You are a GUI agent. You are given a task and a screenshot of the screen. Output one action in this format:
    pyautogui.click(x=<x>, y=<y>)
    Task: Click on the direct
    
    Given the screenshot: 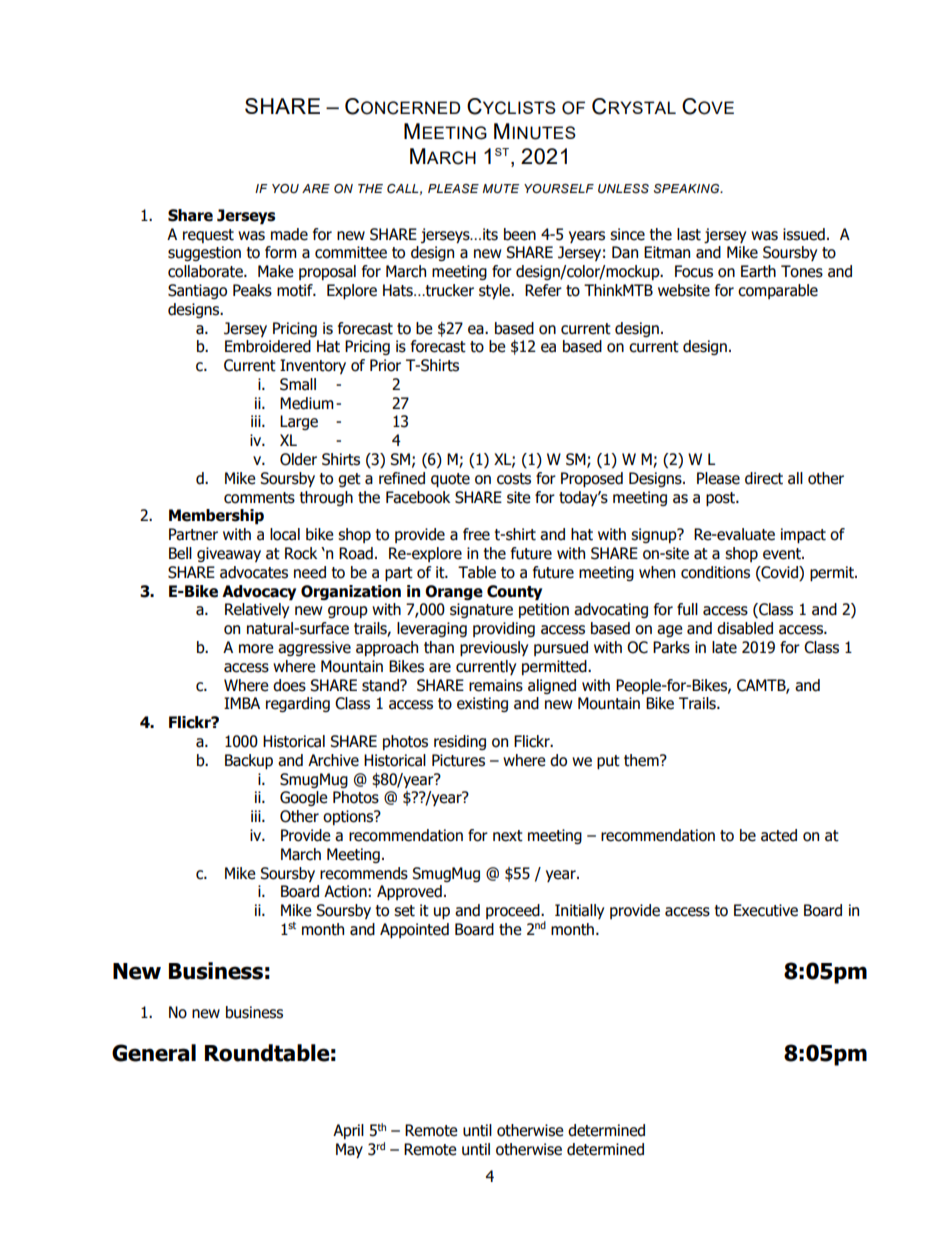 What is the action you would take?
    pyautogui.click(x=764, y=478)
